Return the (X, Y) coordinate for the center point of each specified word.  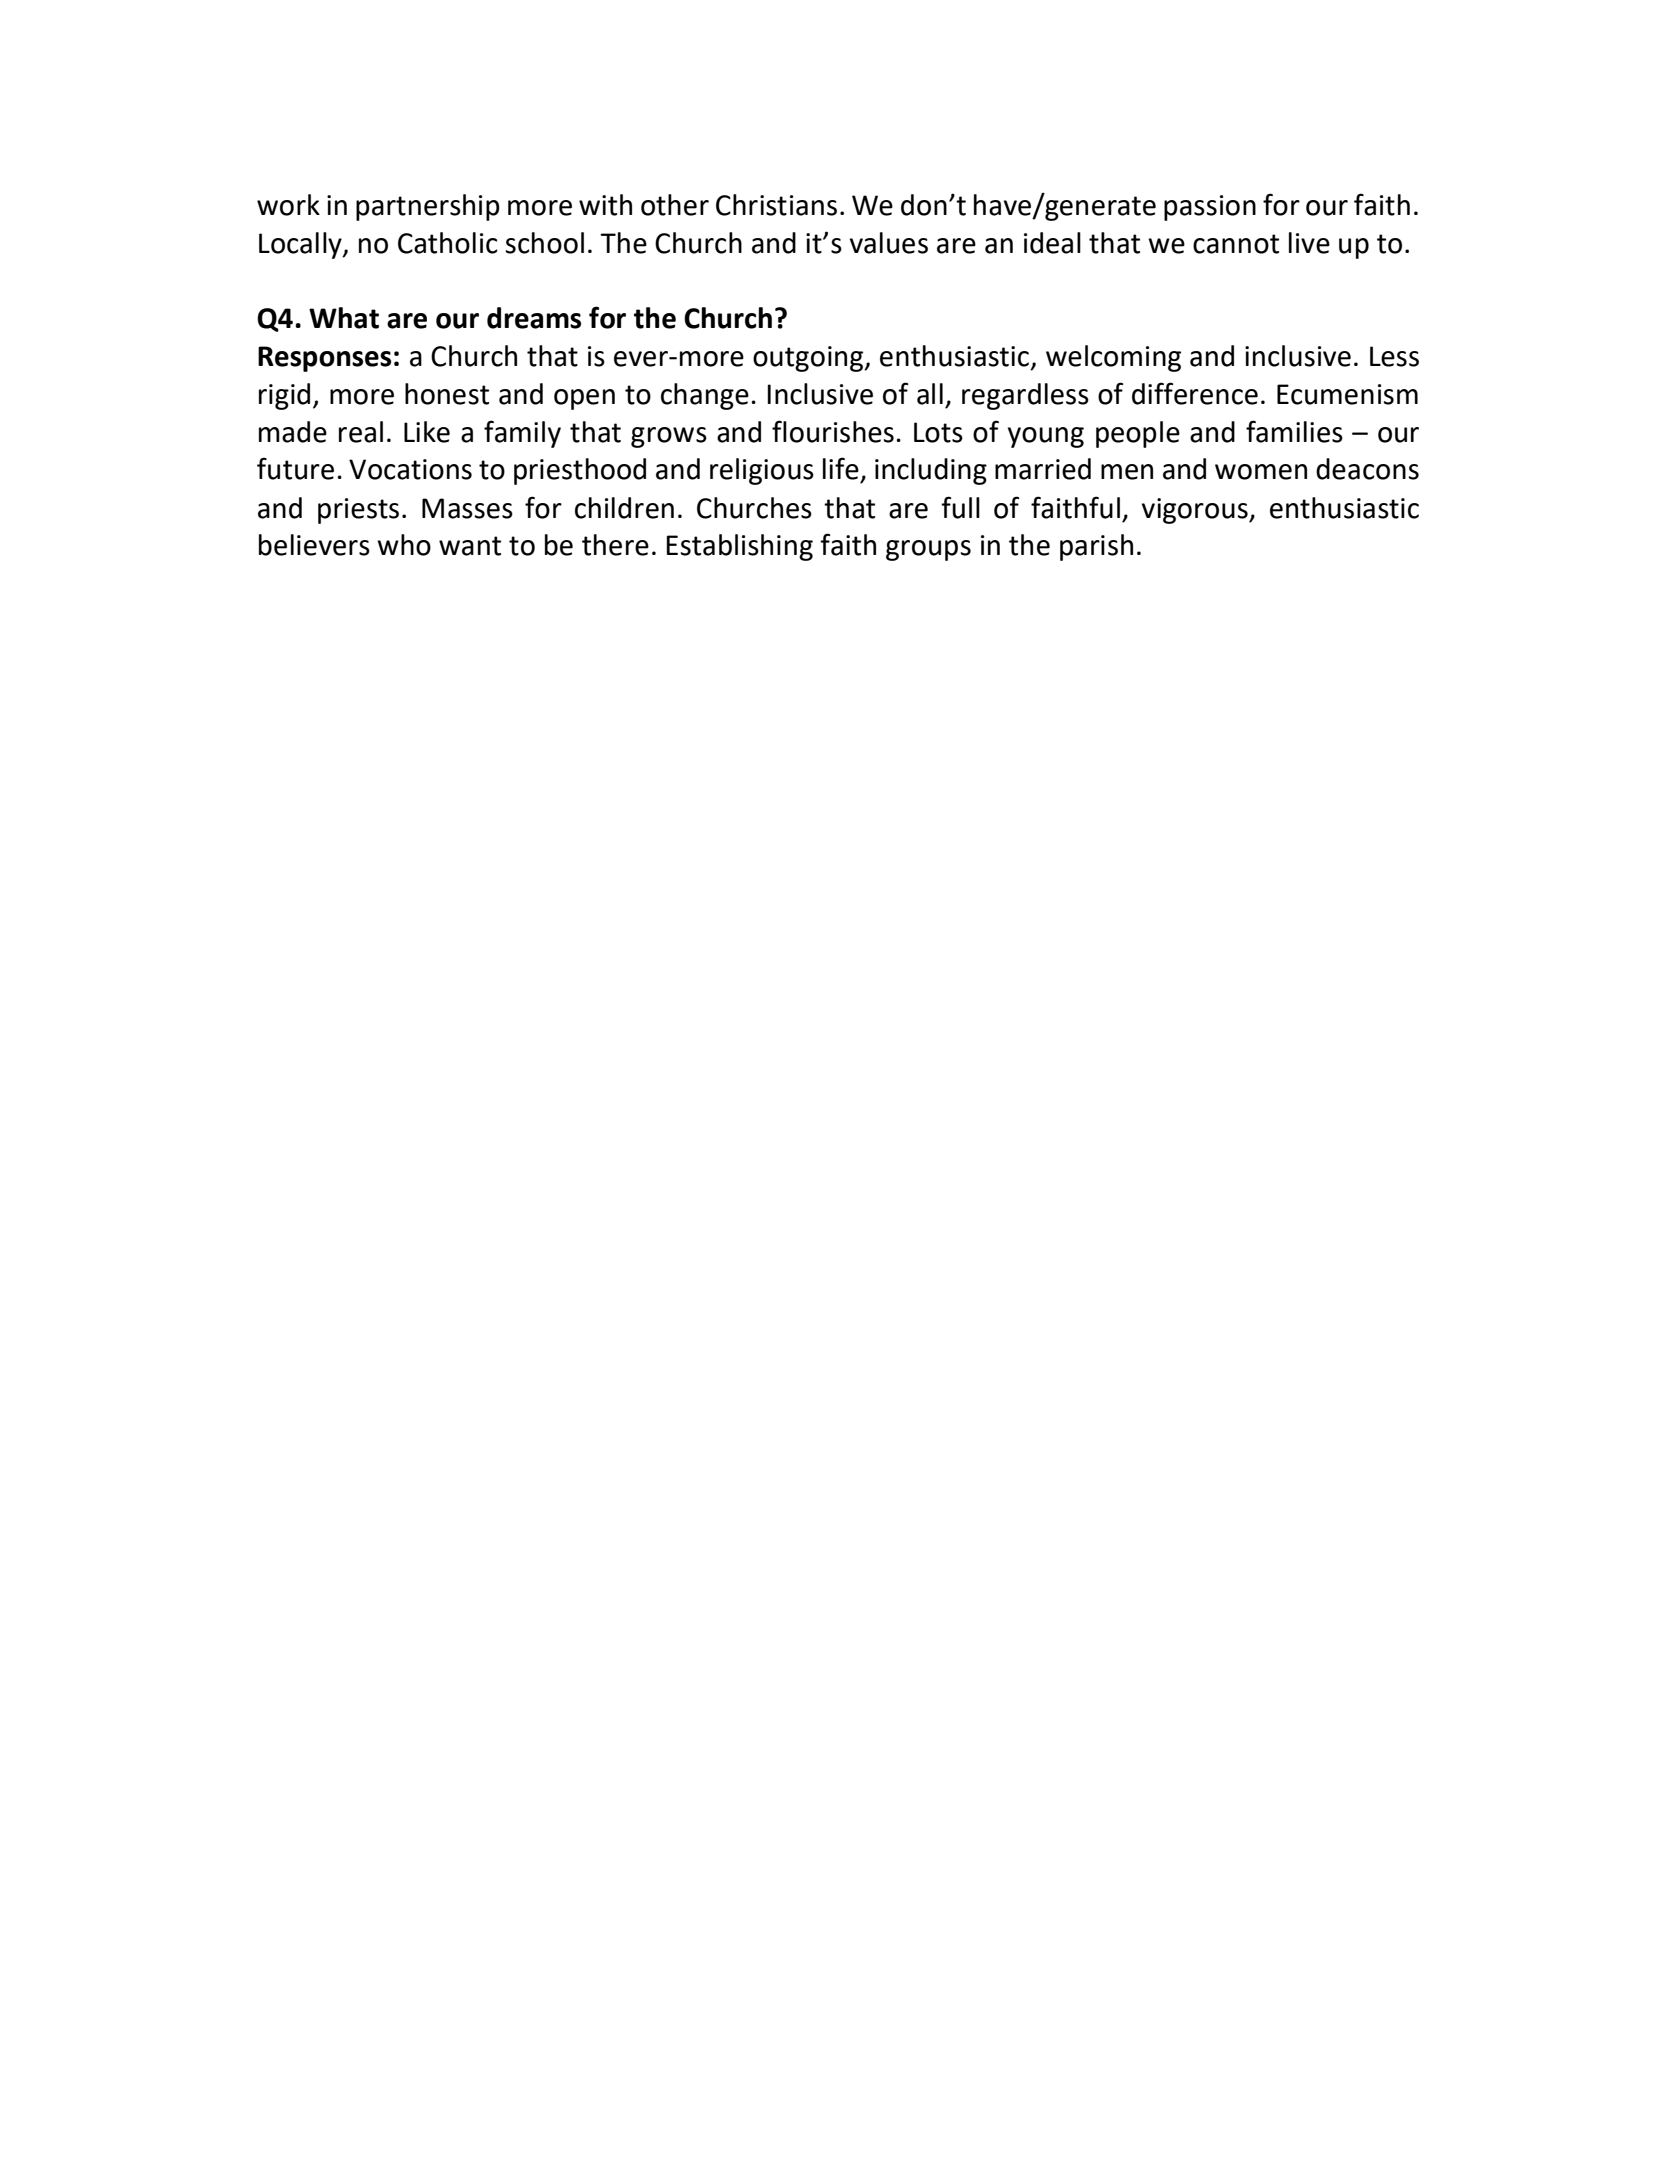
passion (1210, 208)
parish (1096, 547)
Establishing (739, 547)
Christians (776, 205)
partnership (428, 207)
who (404, 545)
